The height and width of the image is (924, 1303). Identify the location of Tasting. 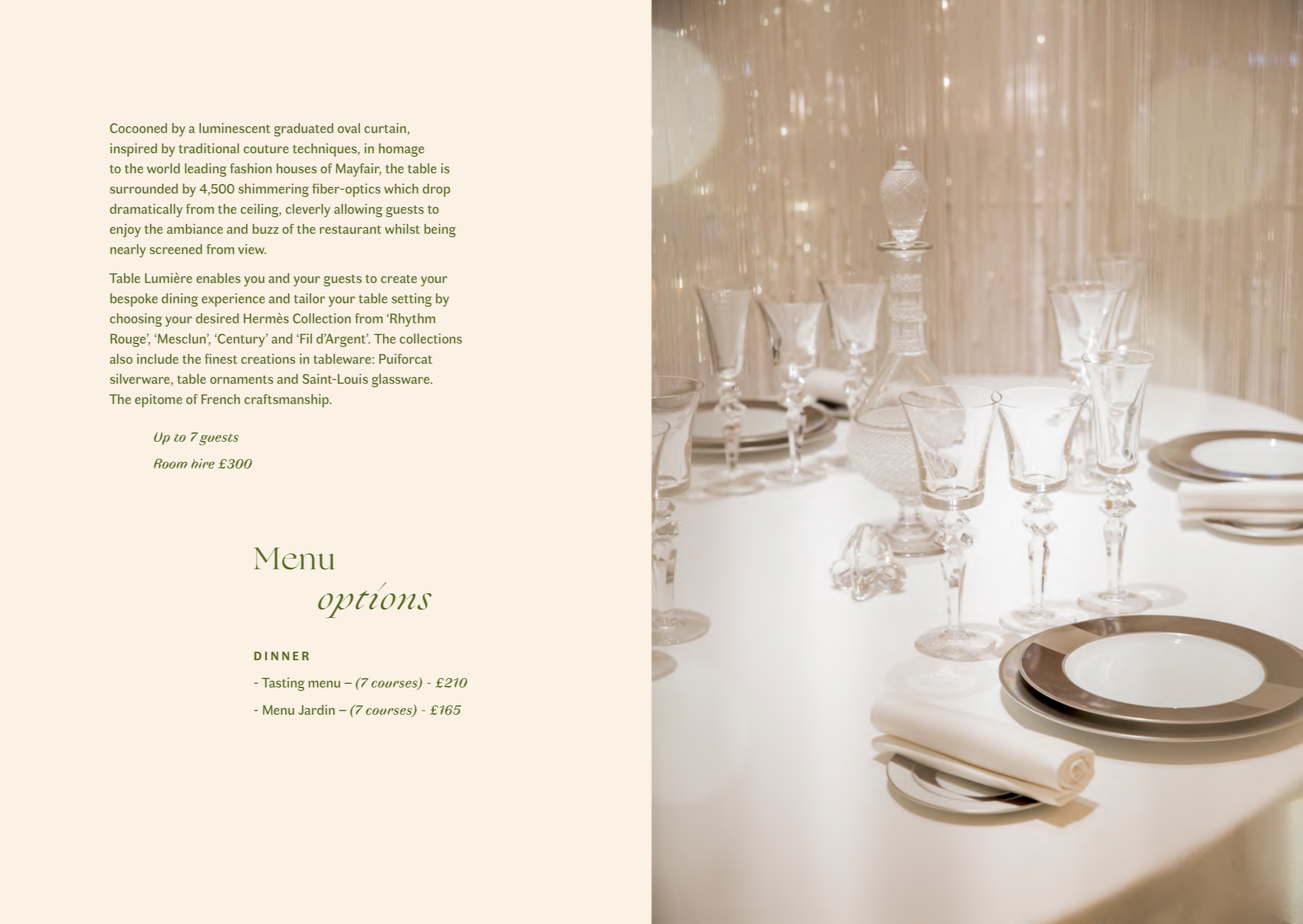
(283, 684).
